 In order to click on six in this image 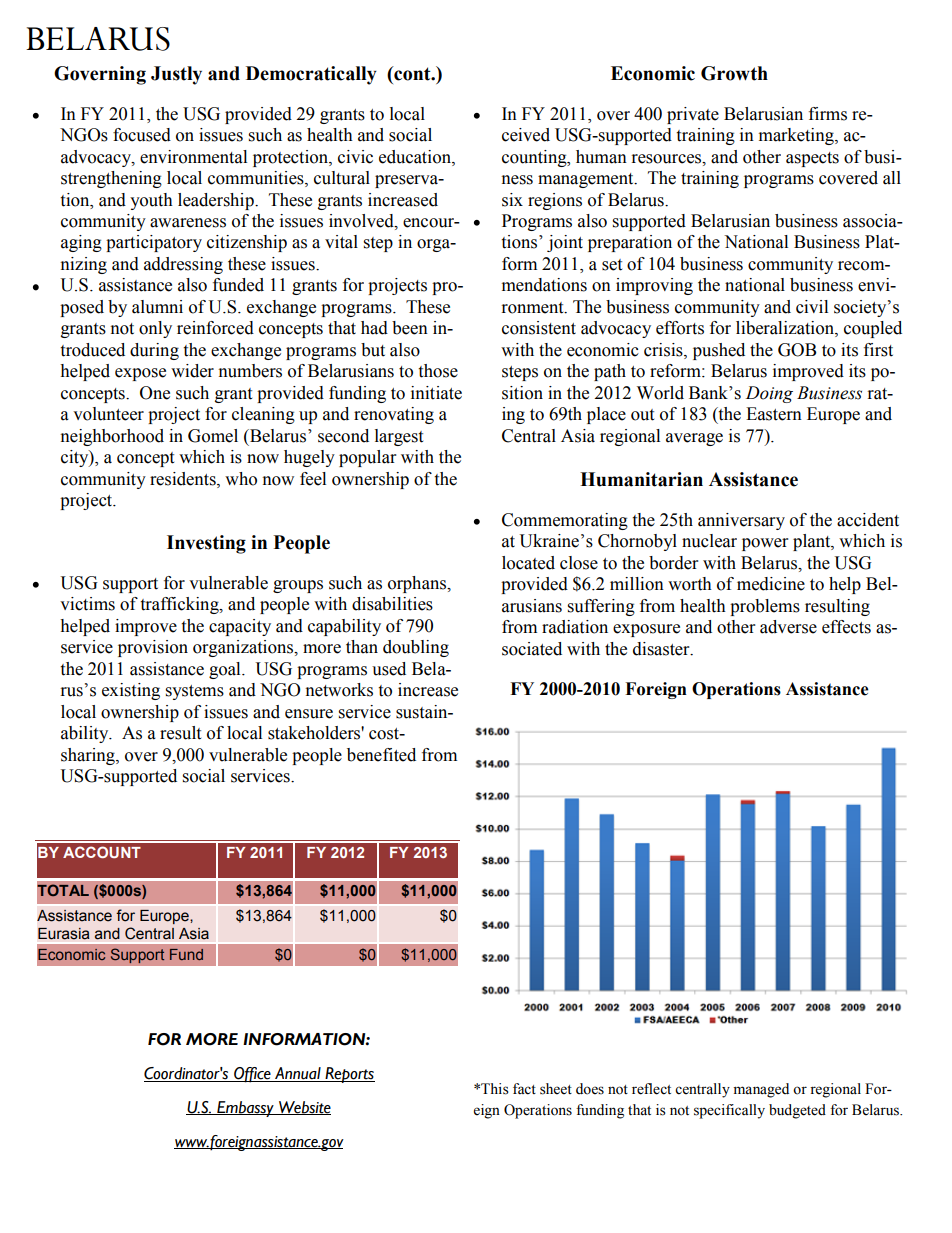, I will do `click(512, 200)`.
